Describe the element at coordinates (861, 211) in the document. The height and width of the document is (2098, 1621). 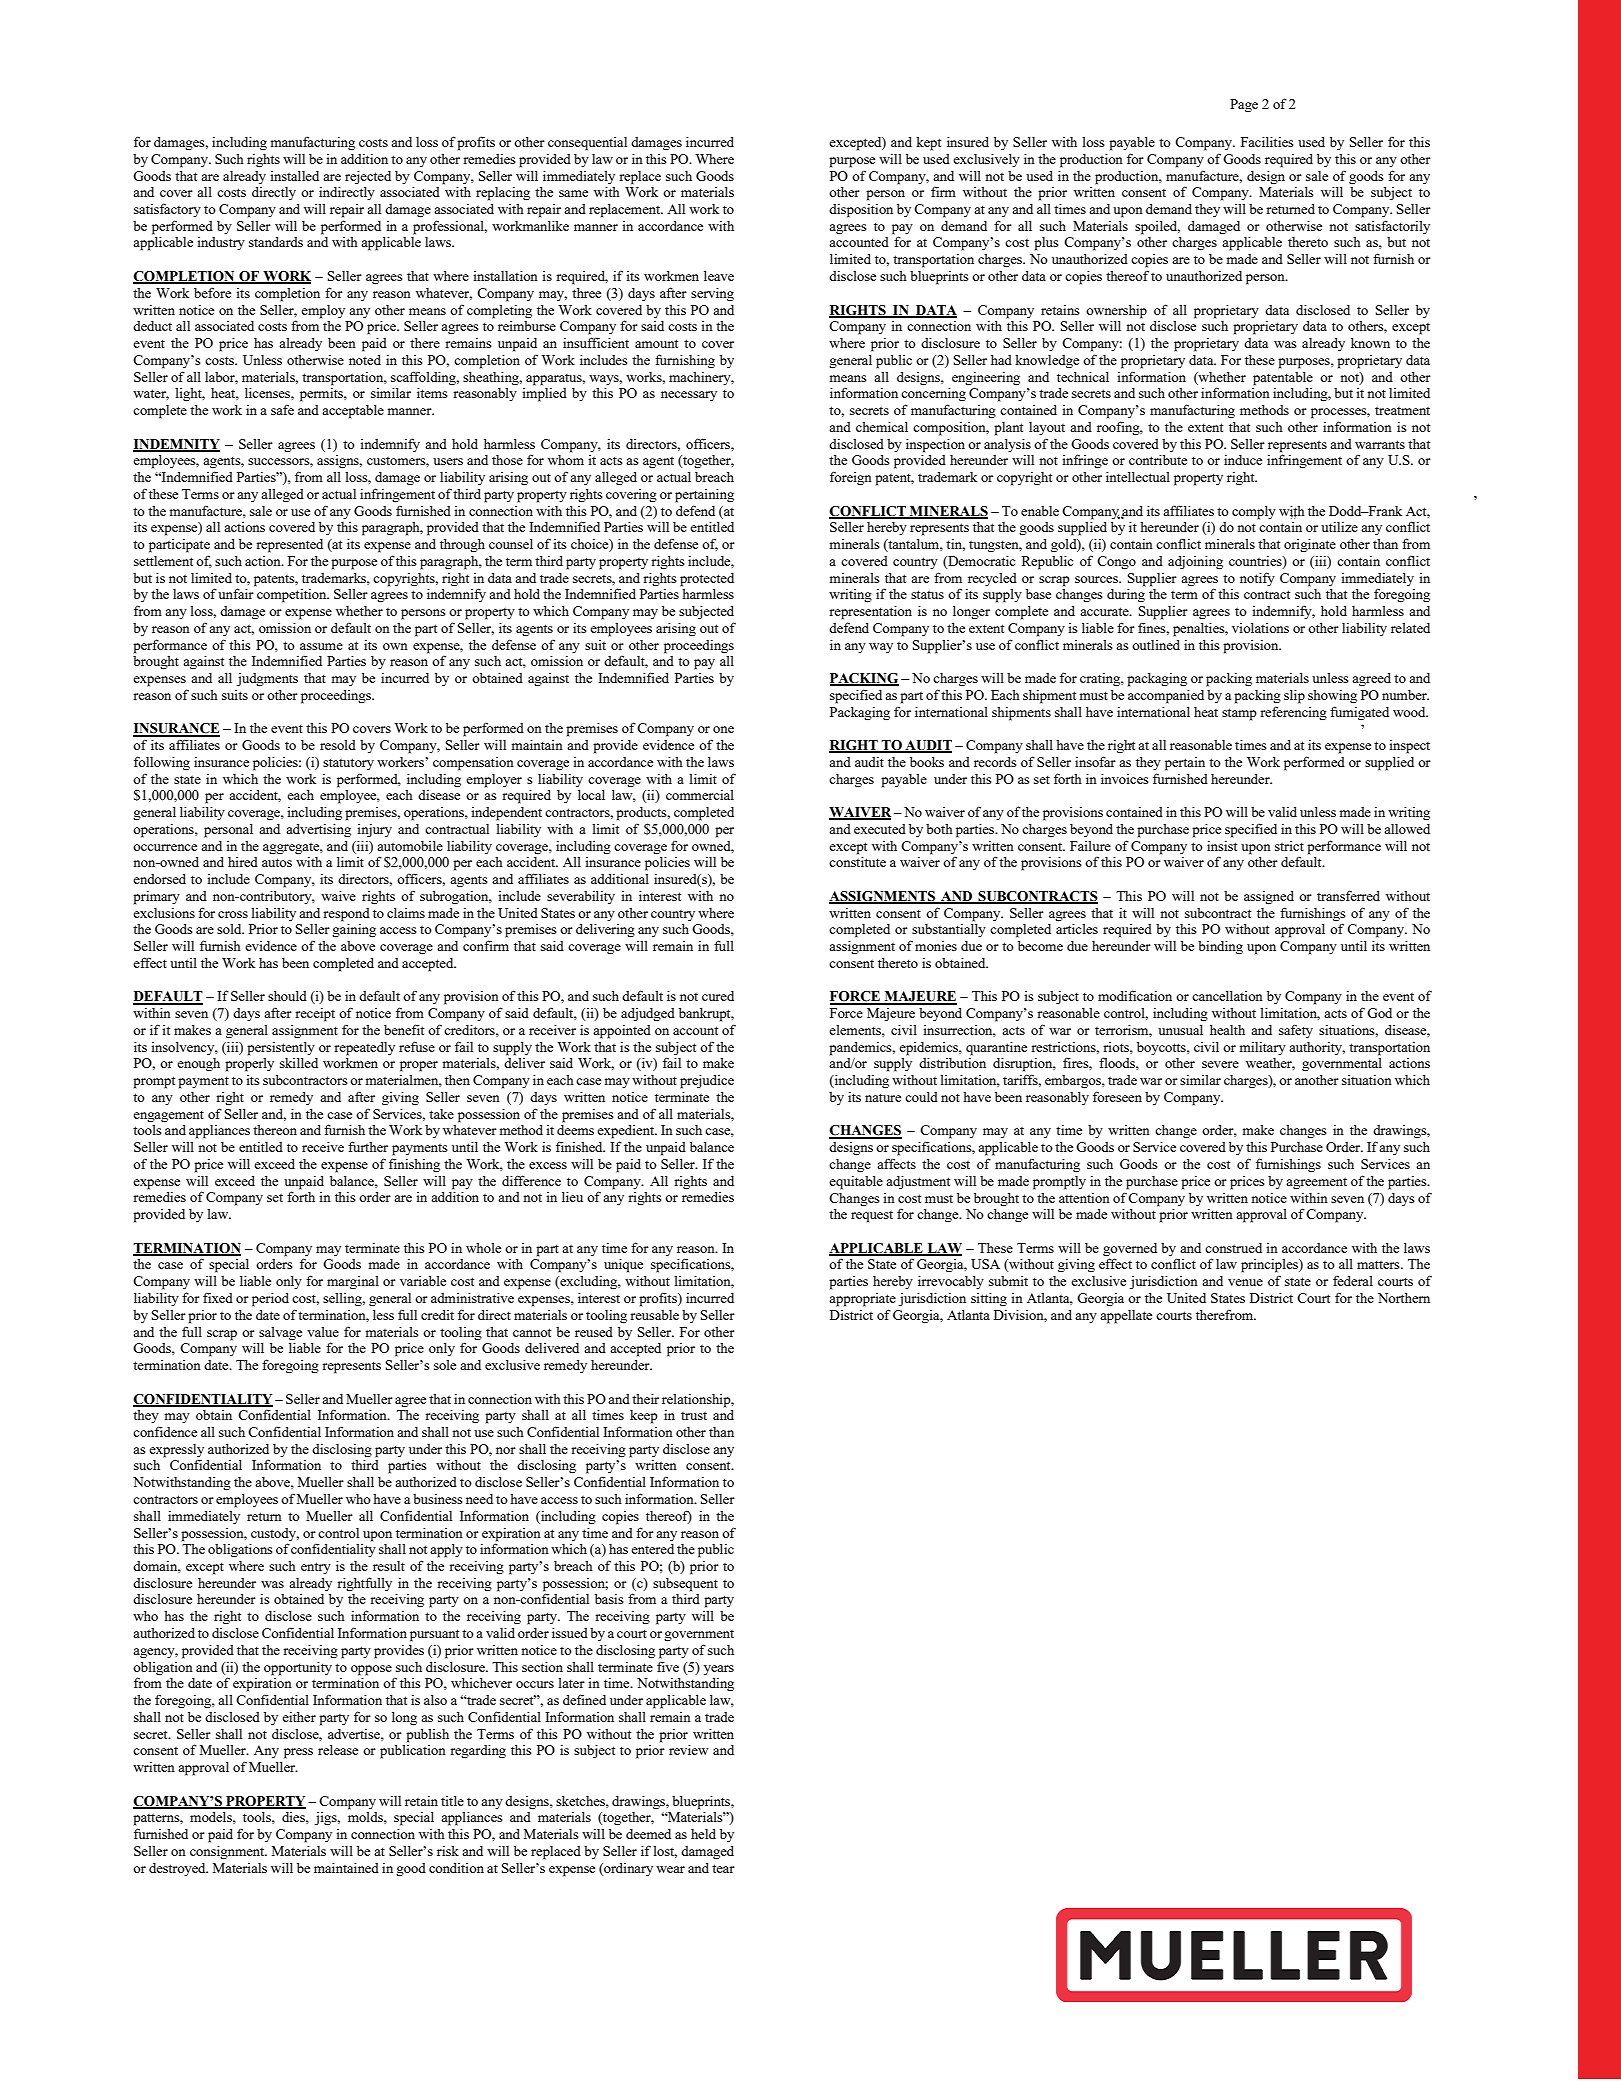
I see `disposition` at that location.
